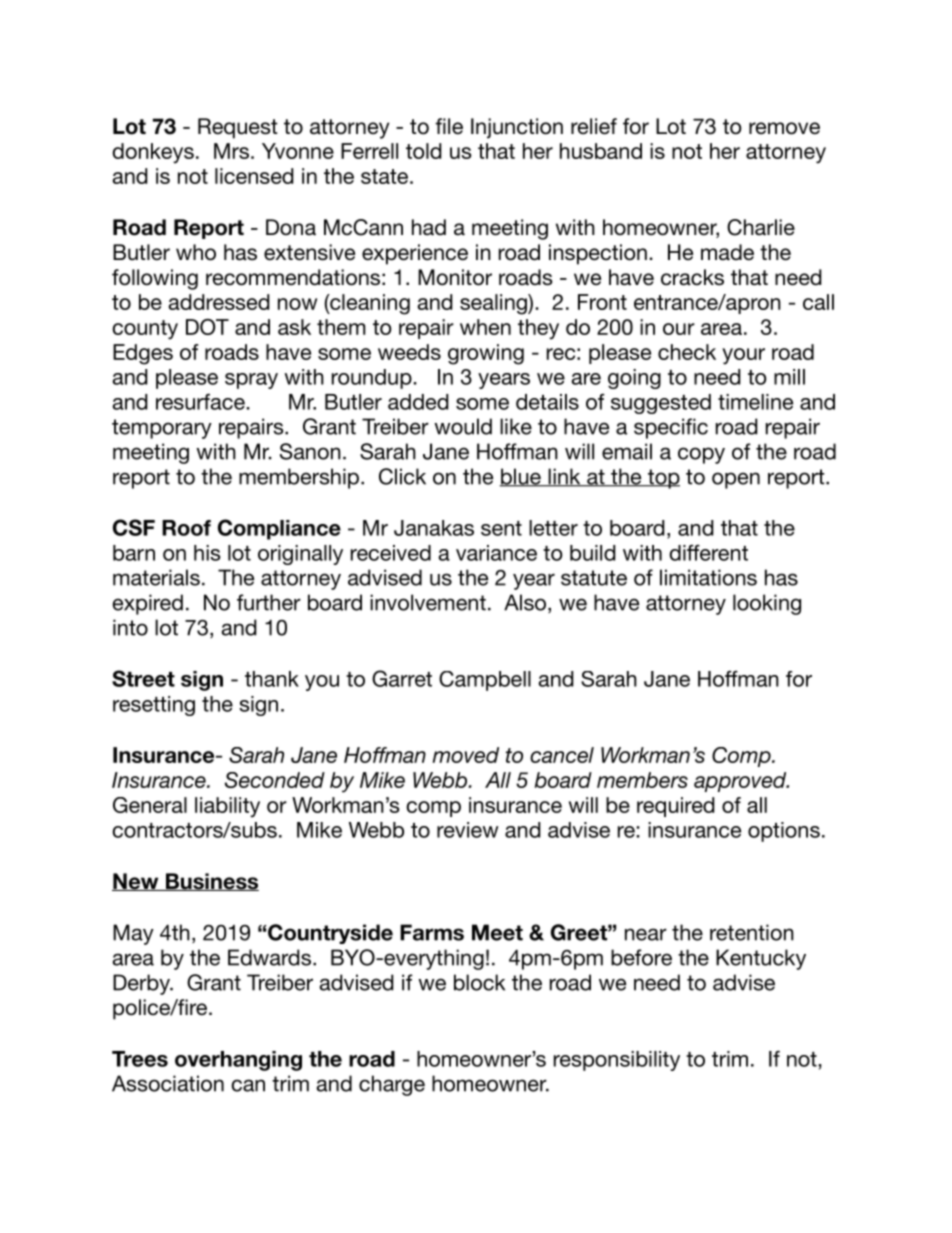 This screenshot has height=1233, width=952. What do you see at coordinates (211, 882) in the screenshot?
I see `Business` at bounding box center [211, 882].
